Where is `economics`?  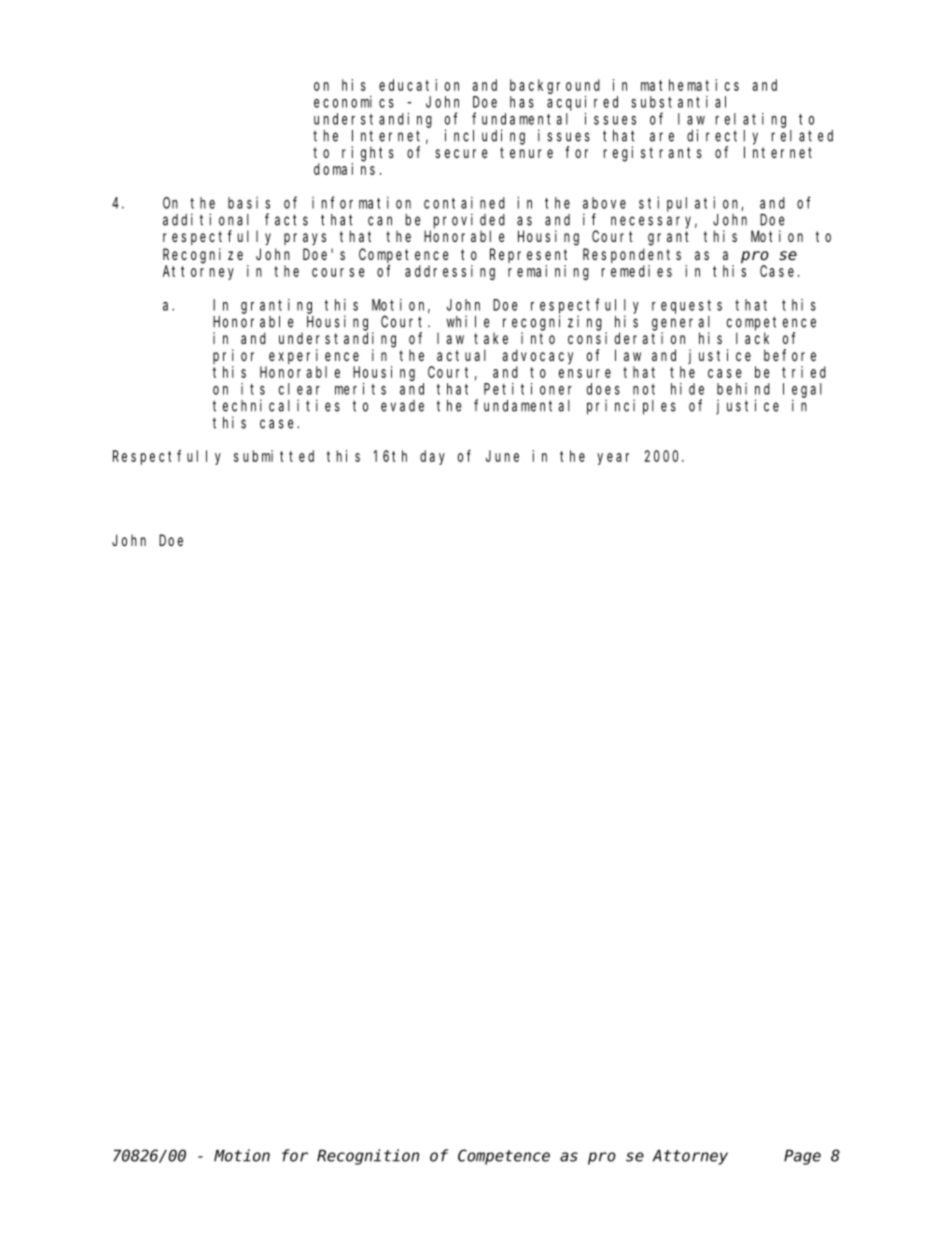 economics is located at coordinates (354, 102).
